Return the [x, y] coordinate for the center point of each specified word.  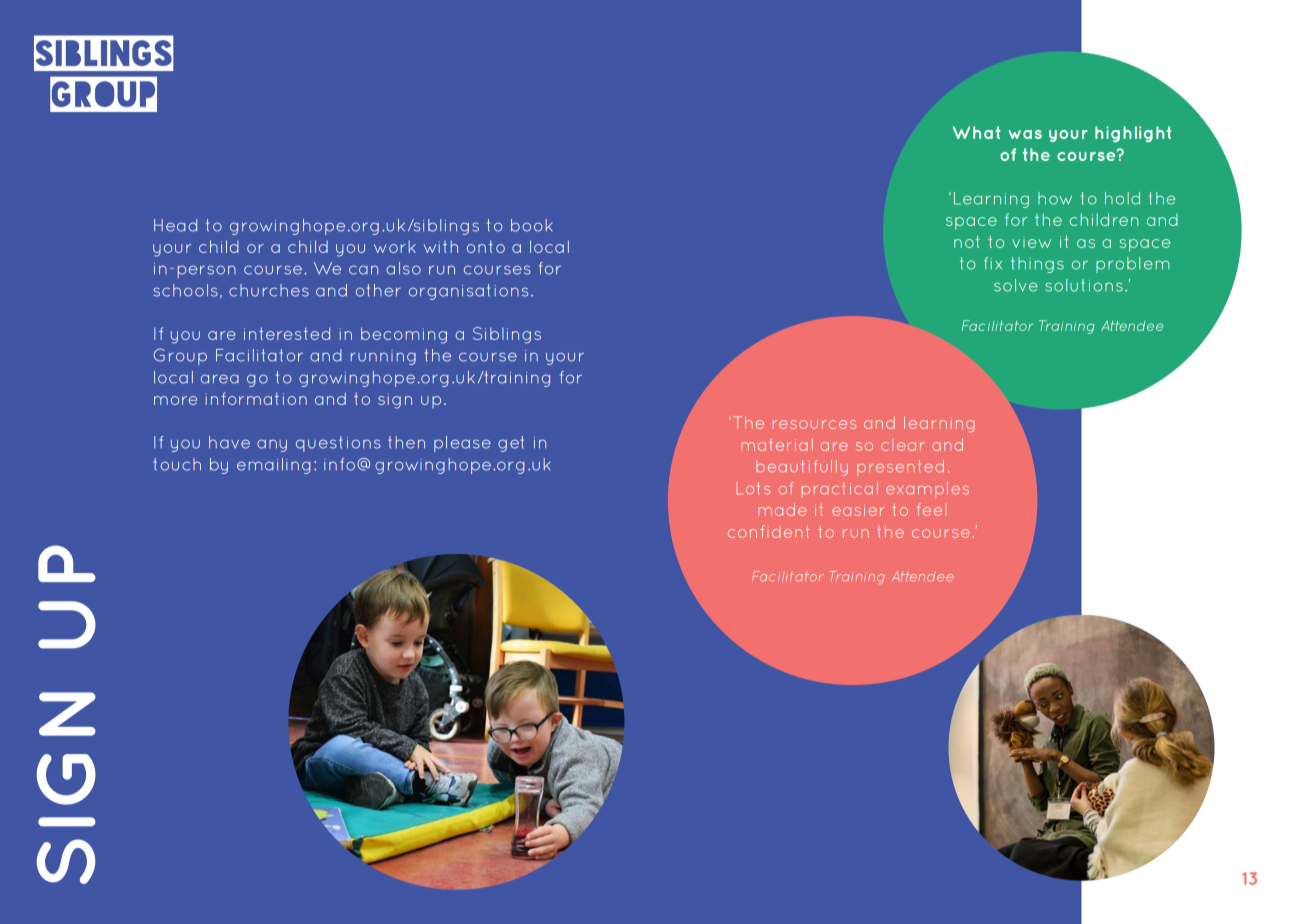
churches [269, 290]
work [395, 246]
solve [1016, 285]
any [272, 445]
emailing [273, 466]
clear [903, 445]
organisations [468, 292]
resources [814, 424]
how [1055, 198]
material [777, 445]
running [383, 357]
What [976, 132]
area [220, 379]
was [1025, 134]
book [531, 225]
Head [175, 225]
